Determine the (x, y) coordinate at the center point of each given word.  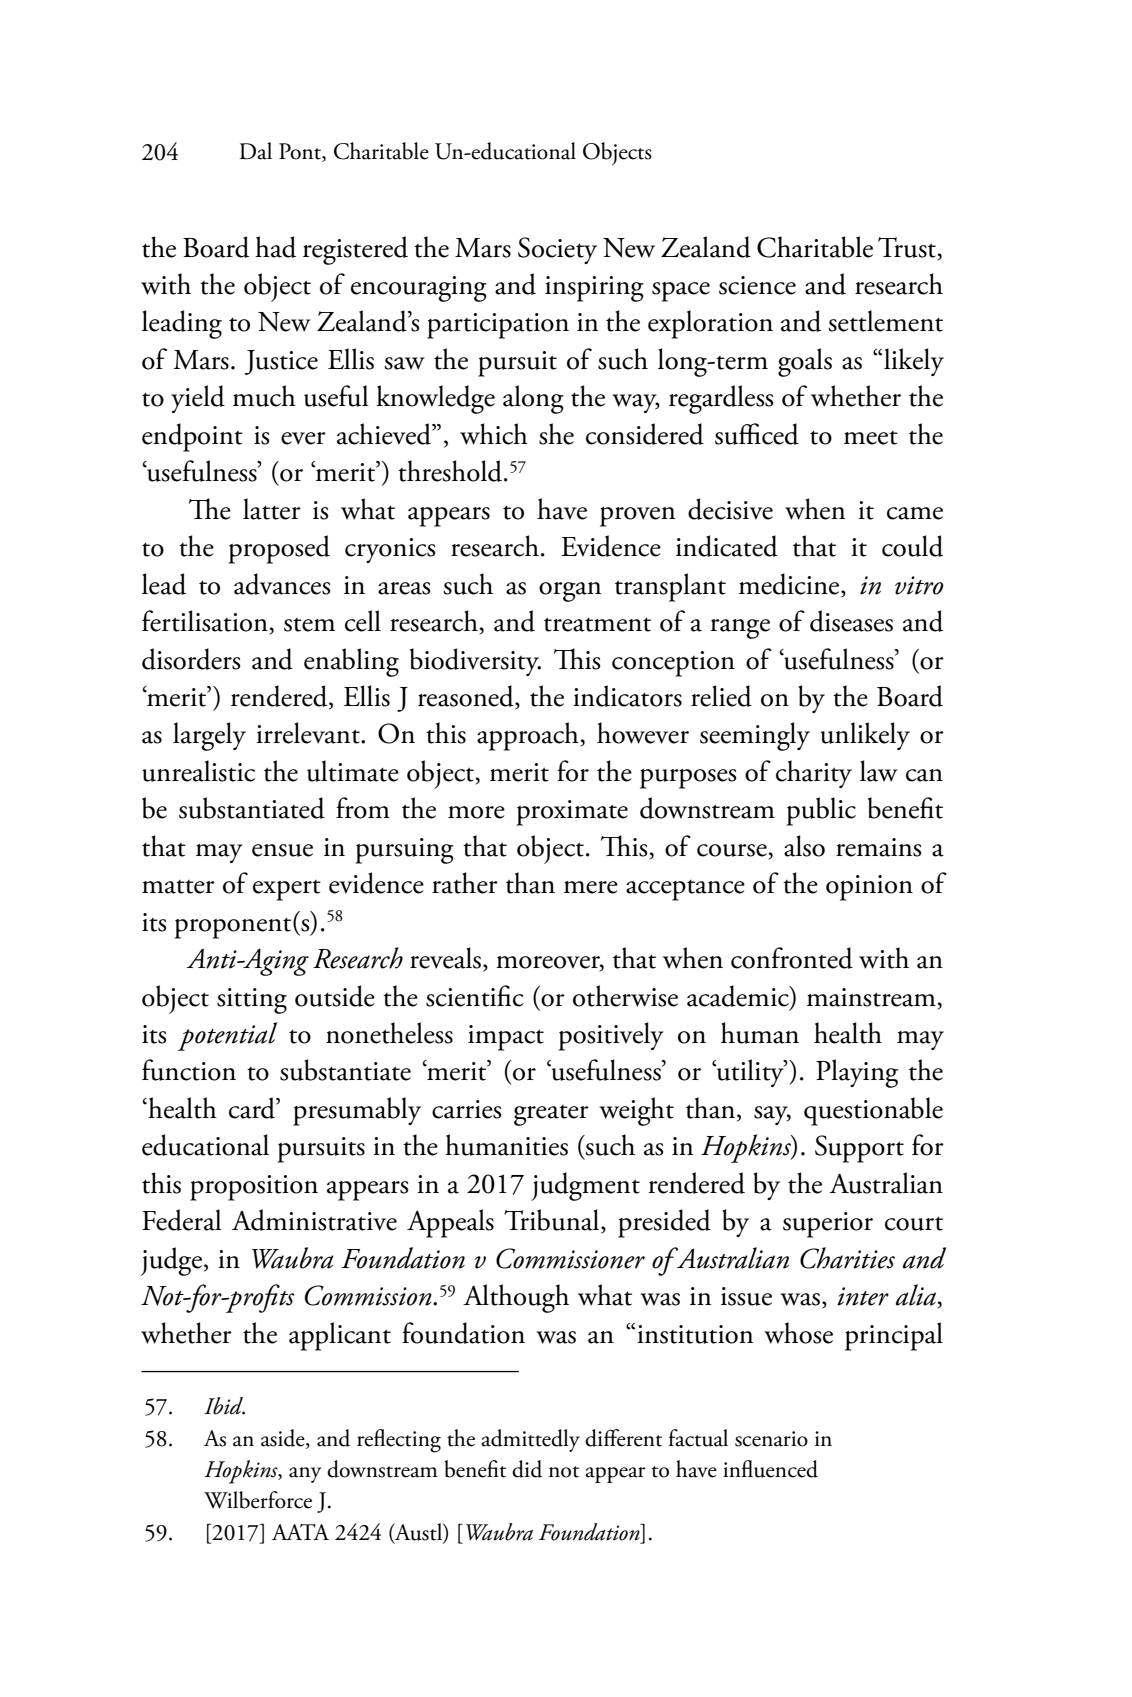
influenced (770, 1469)
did (527, 1469)
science (757, 285)
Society (557, 250)
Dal (255, 151)
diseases (851, 621)
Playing (857, 1073)
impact (506, 1038)
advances (282, 584)
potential (227, 1036)
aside (284, 1439)
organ (570, 592)
